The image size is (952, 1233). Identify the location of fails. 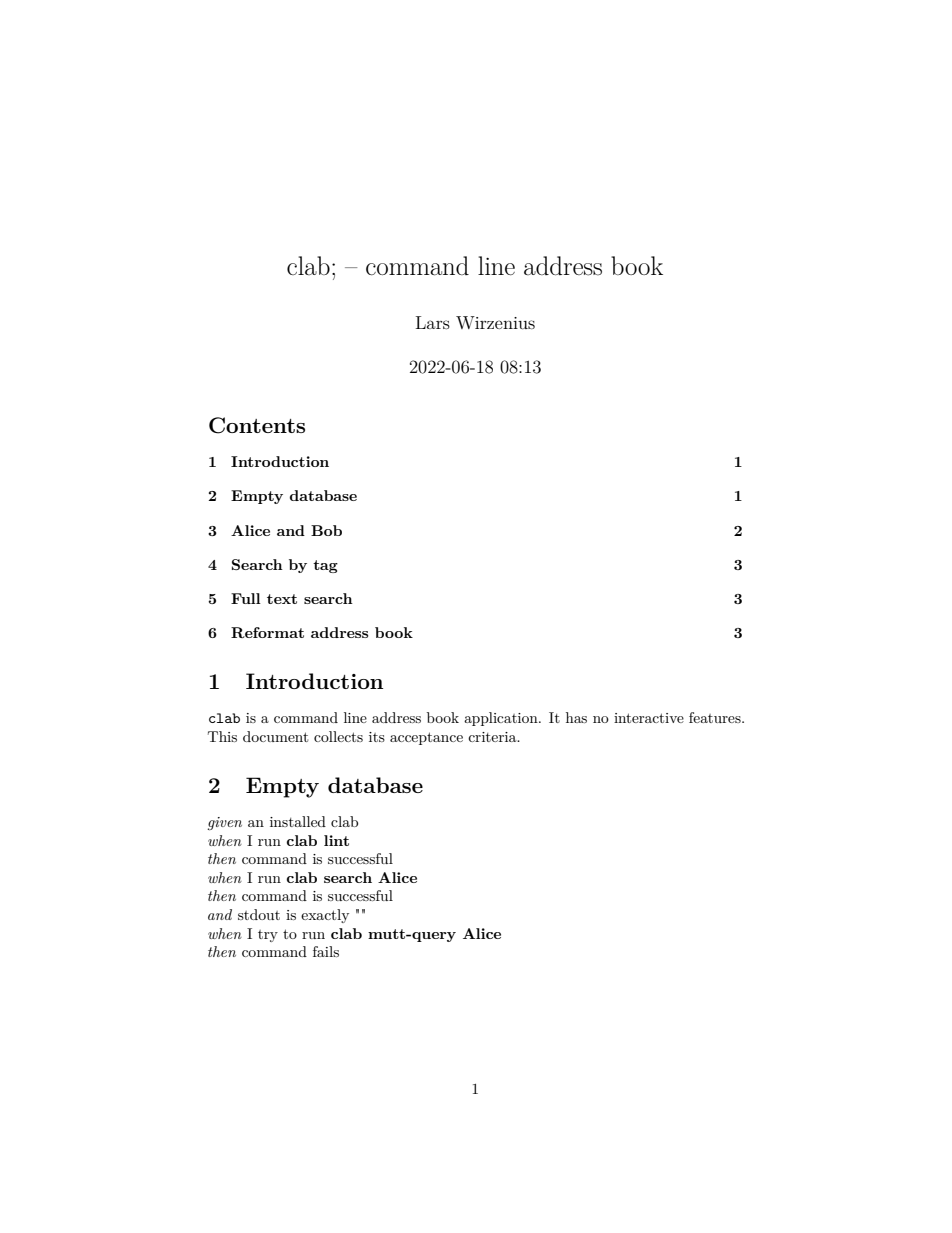
(326, 951).
